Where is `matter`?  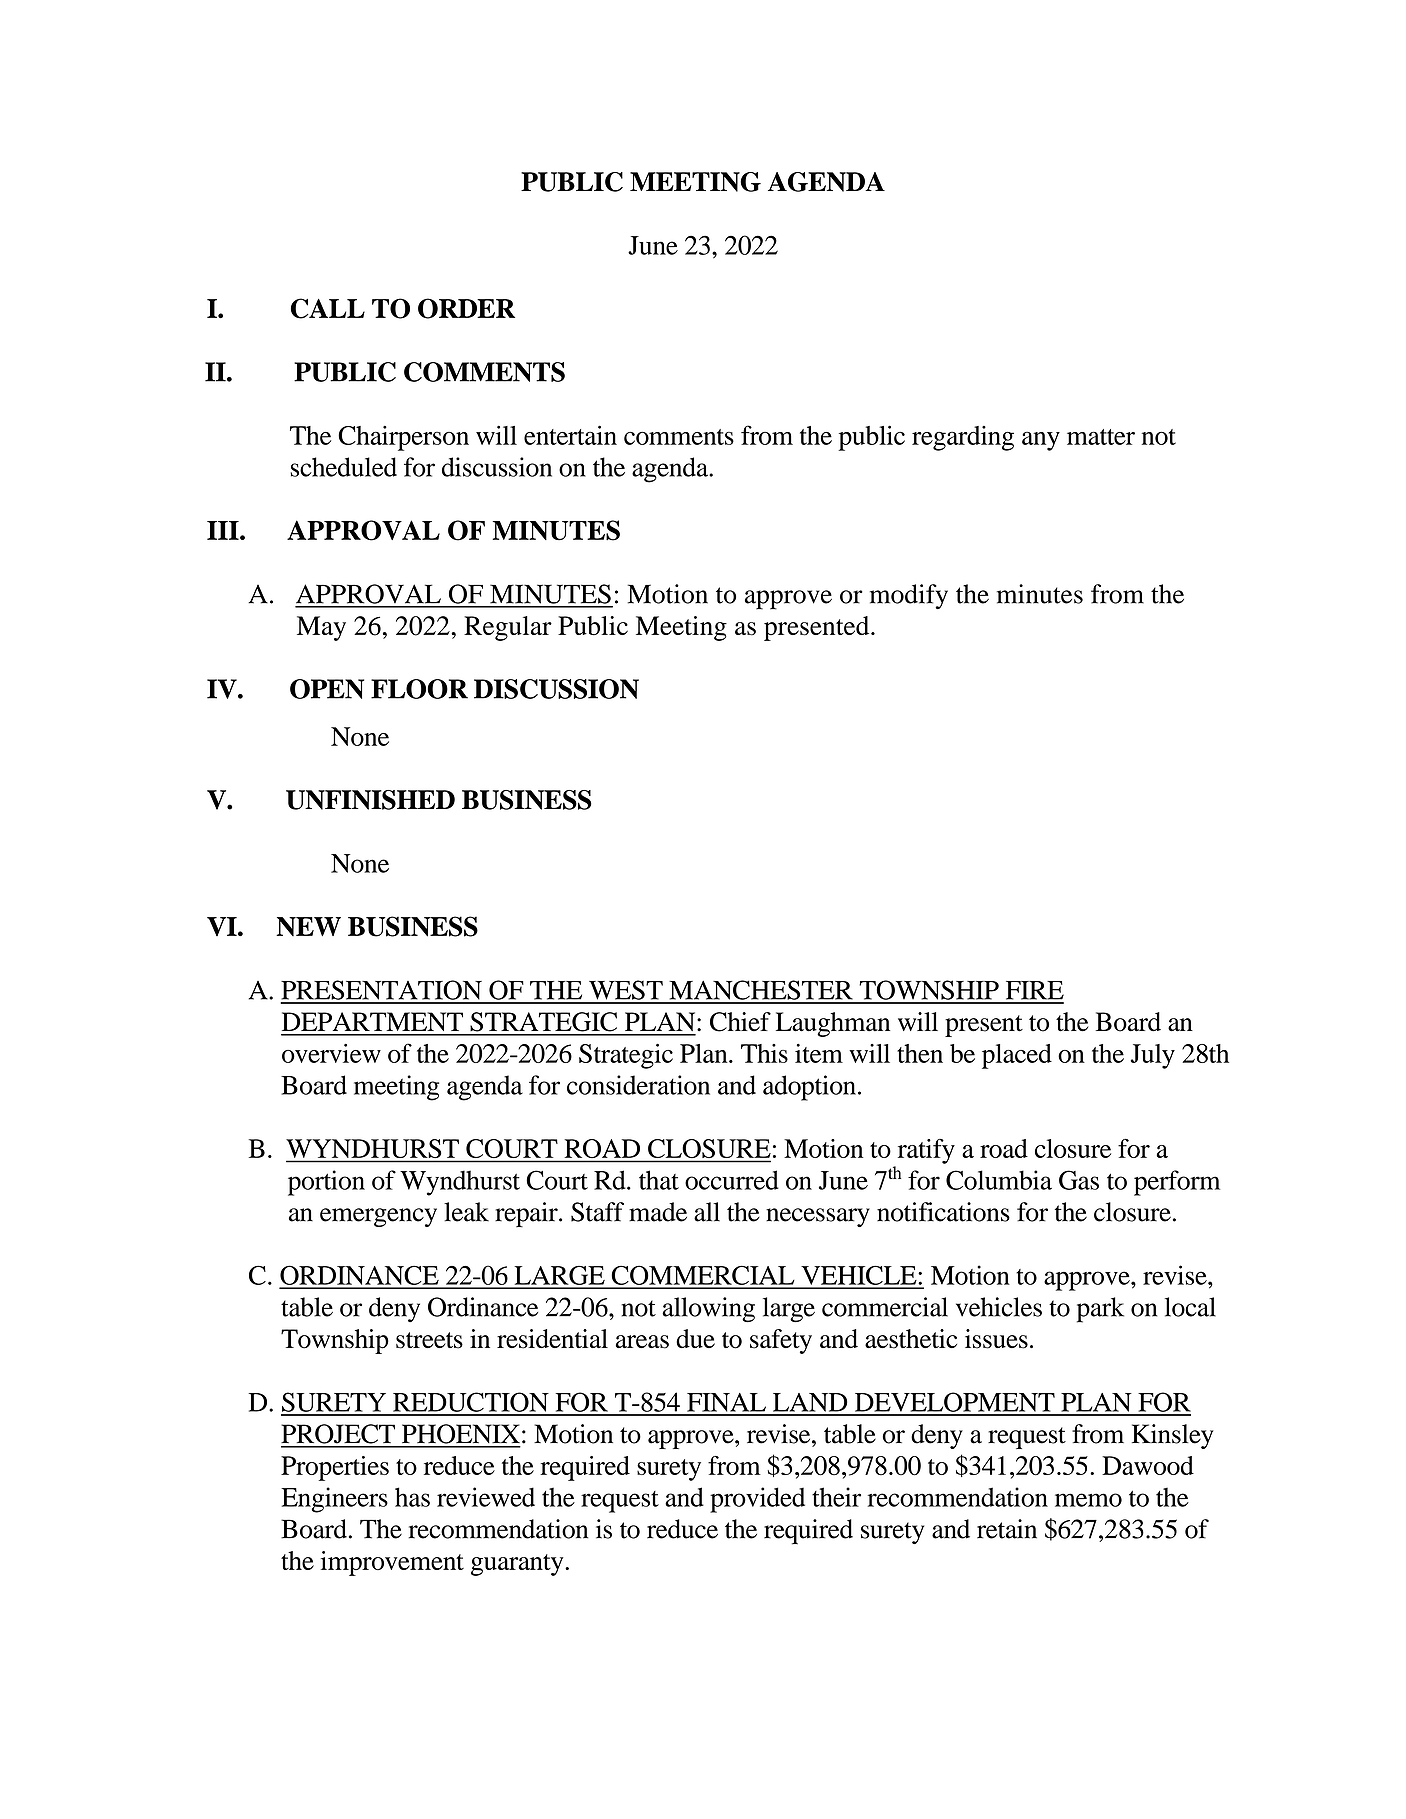 matter is located at coordinates (1101, 437).
